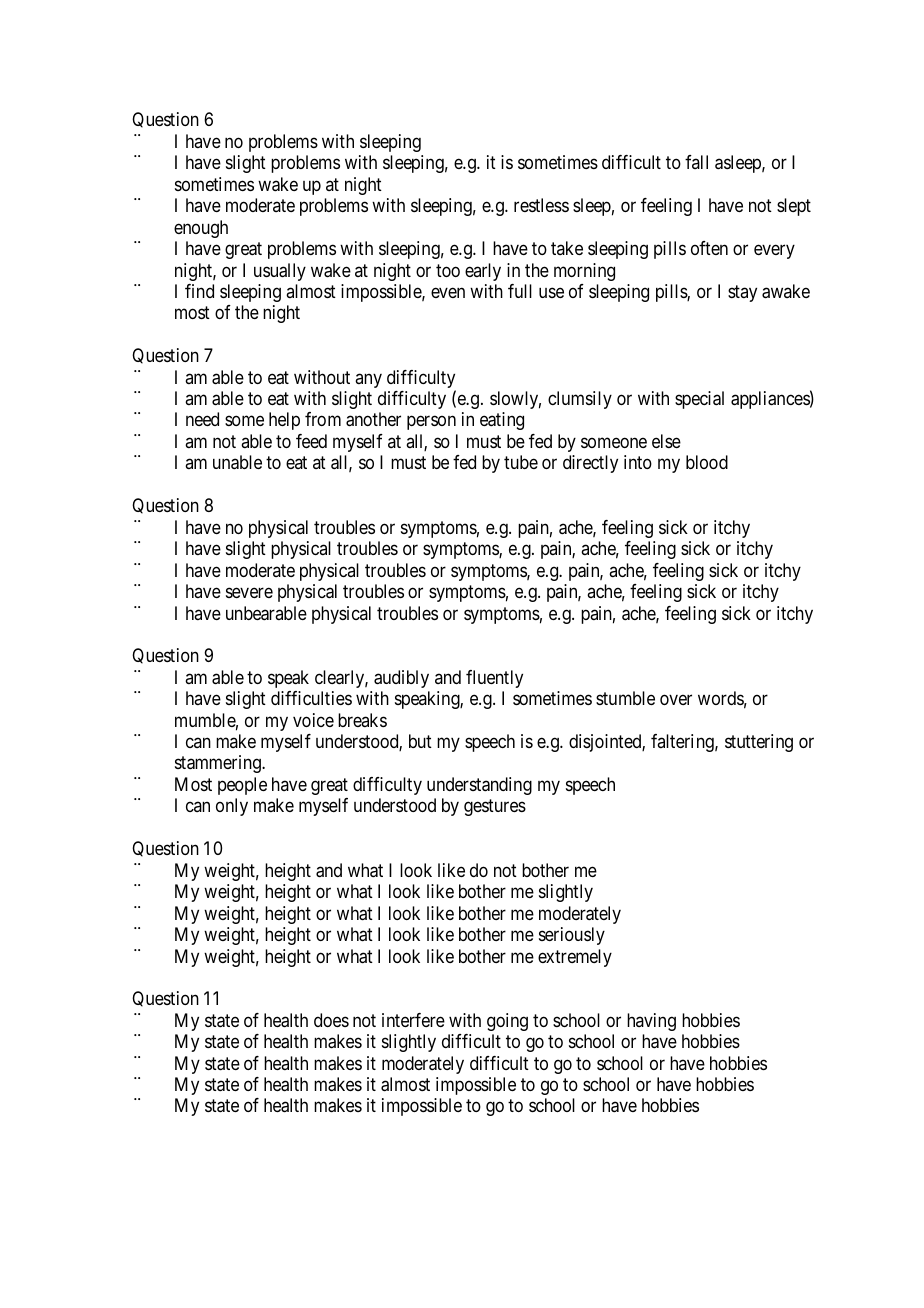 The width and height of the page is (924, 1308). What do you see at coordinates (494, 679) in the page?
I see `fluently` at bounding box center [494, 679].
